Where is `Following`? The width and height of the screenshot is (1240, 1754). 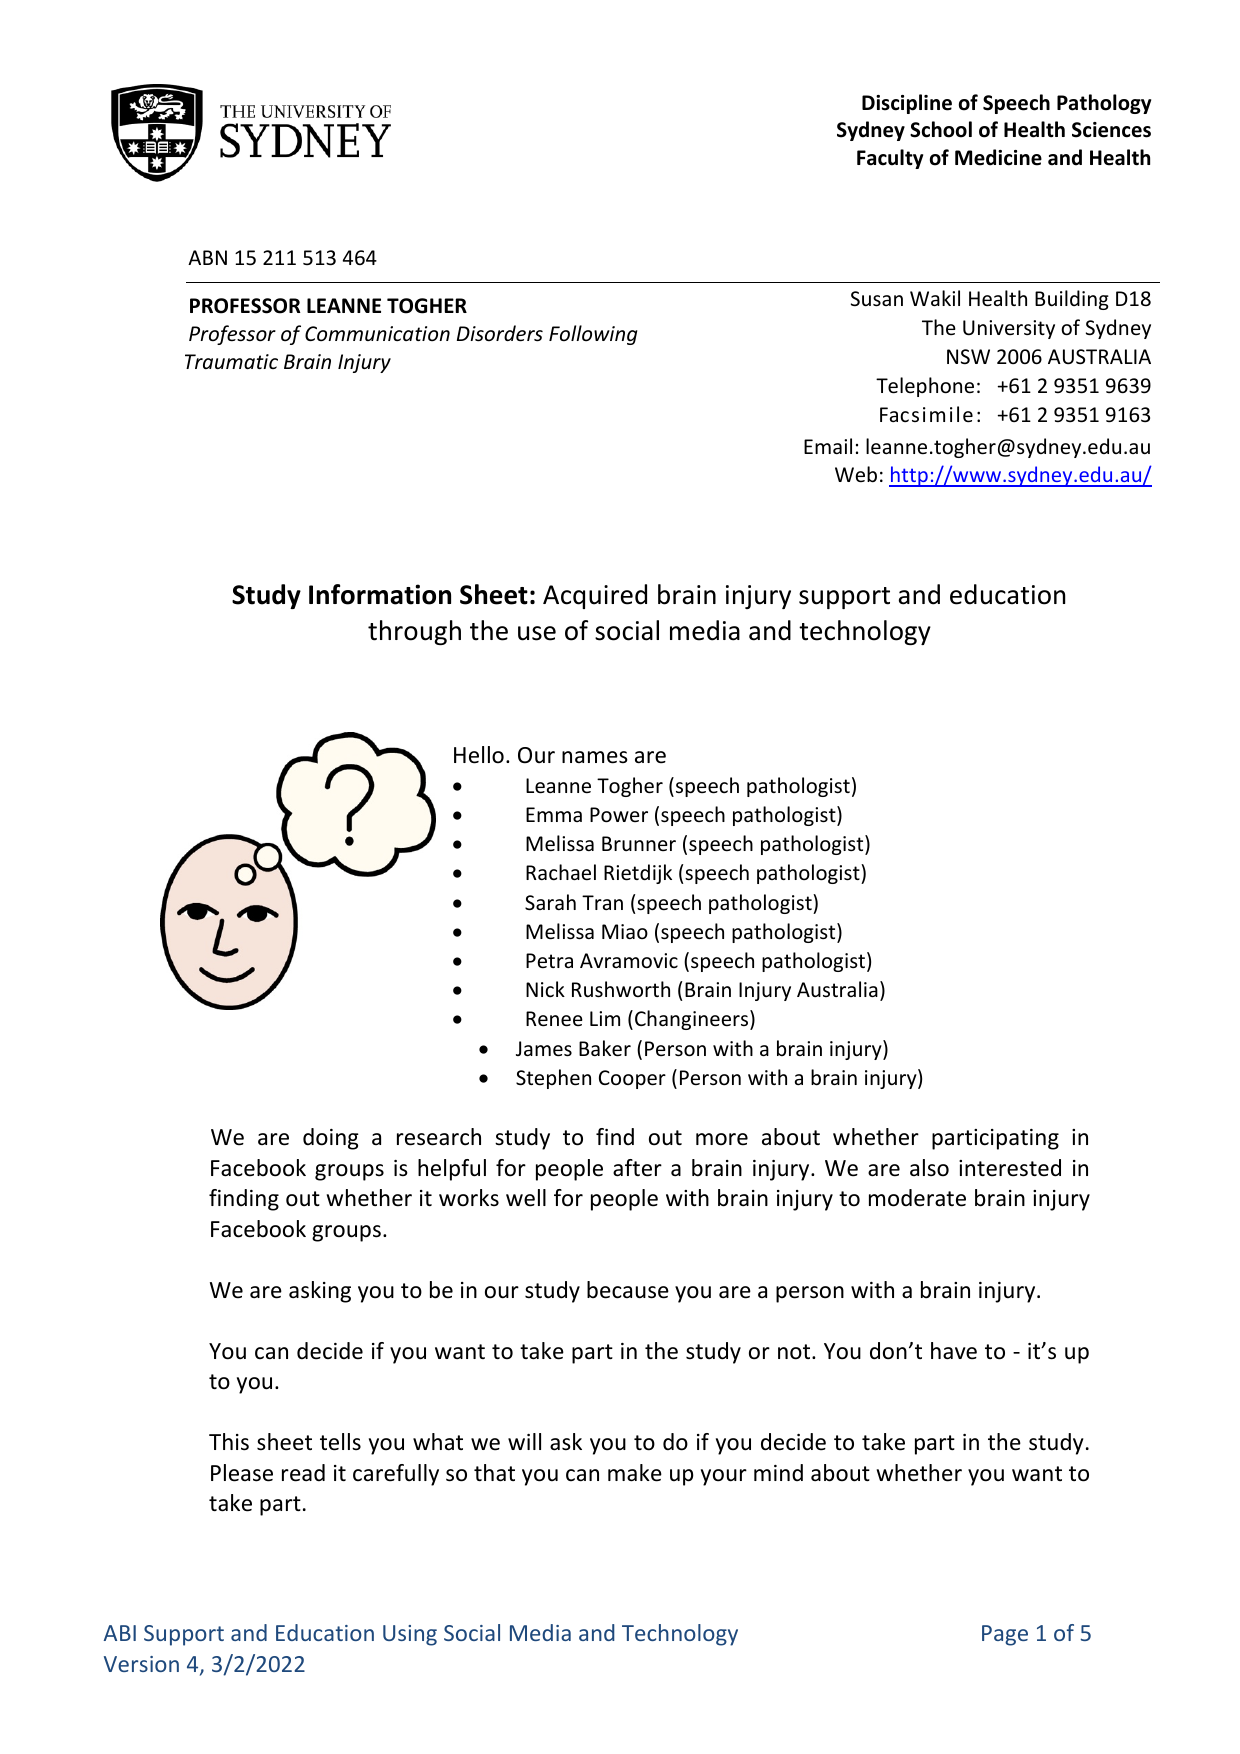
Following is located at coordinates (593, 335).
